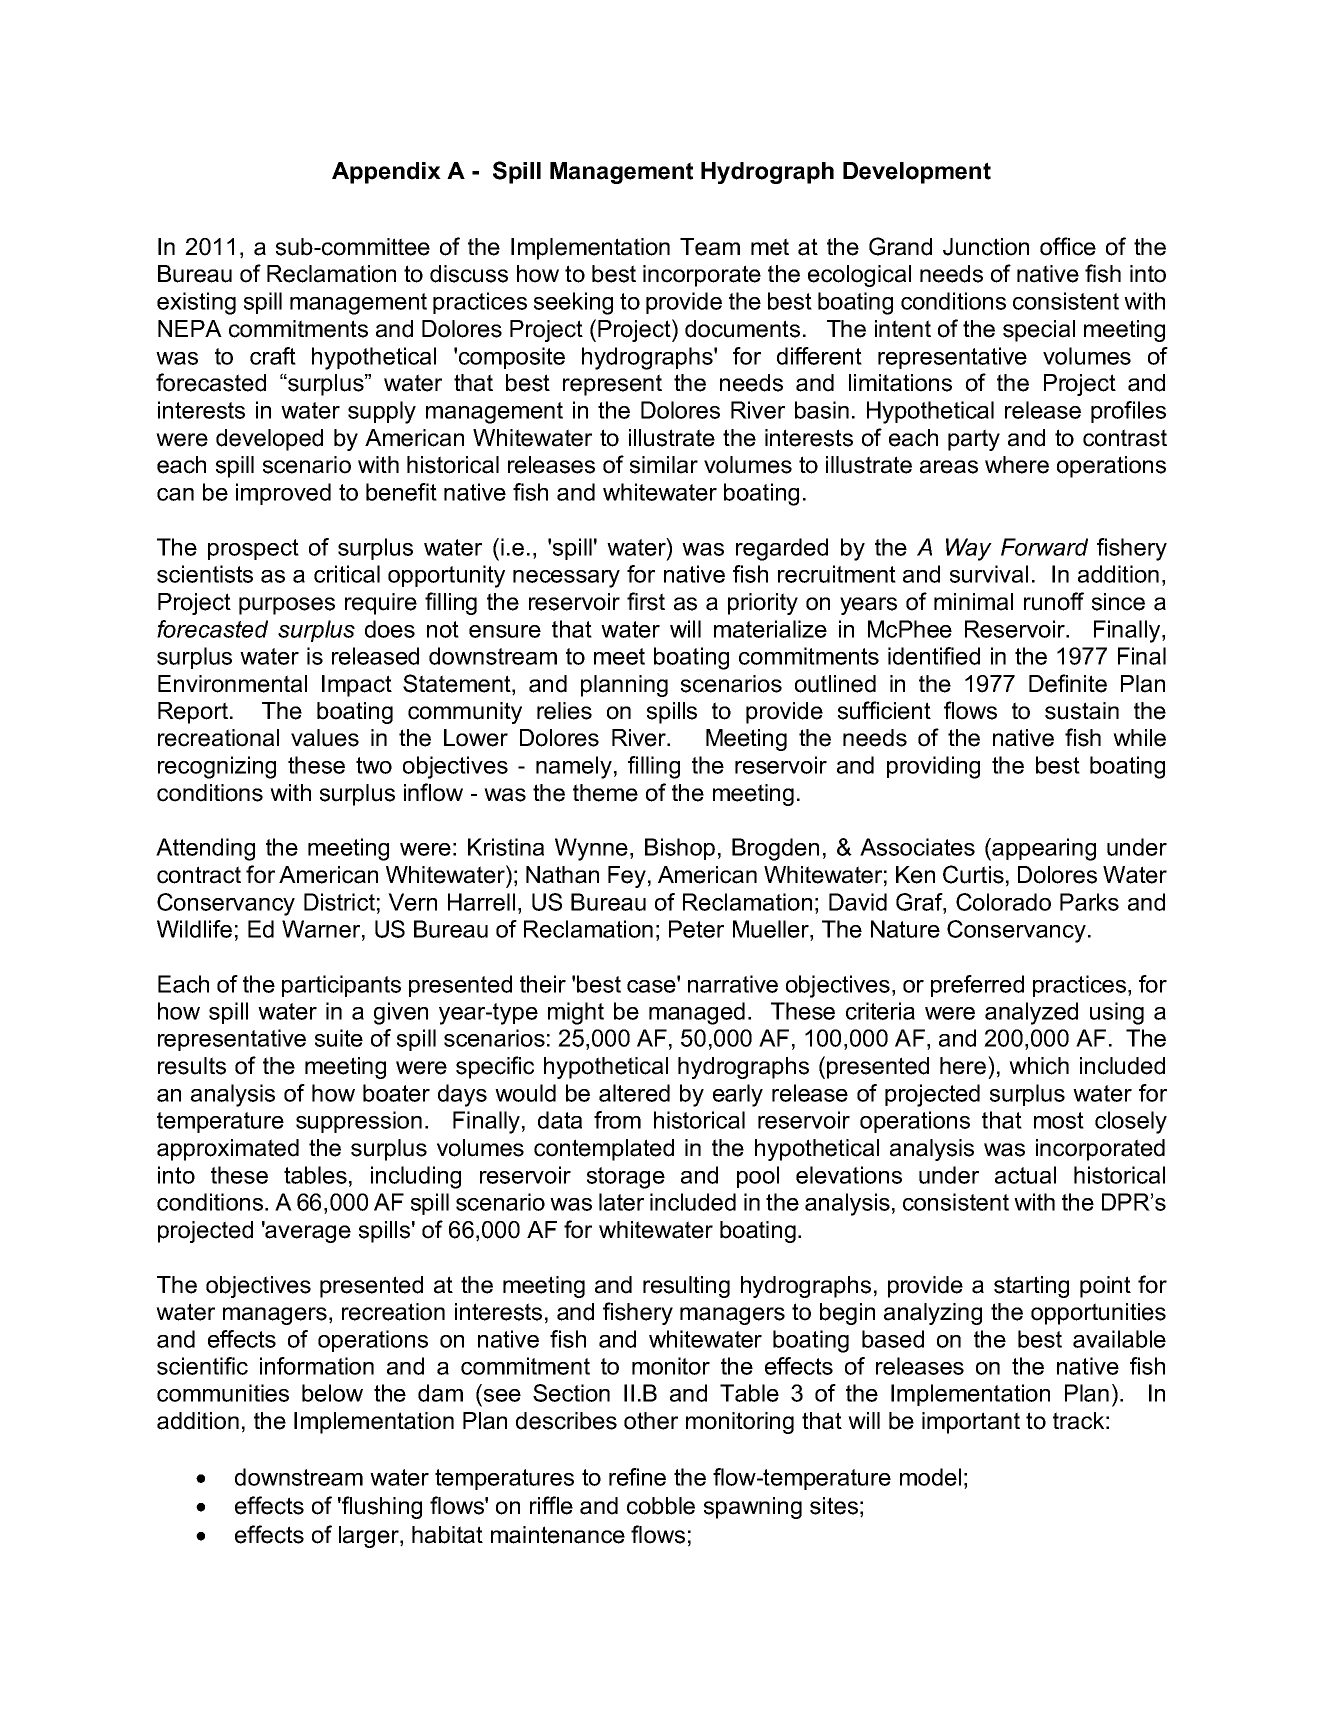 This page has height=1710, width=1321. I want to click on Appendix, so click(386, 173).
